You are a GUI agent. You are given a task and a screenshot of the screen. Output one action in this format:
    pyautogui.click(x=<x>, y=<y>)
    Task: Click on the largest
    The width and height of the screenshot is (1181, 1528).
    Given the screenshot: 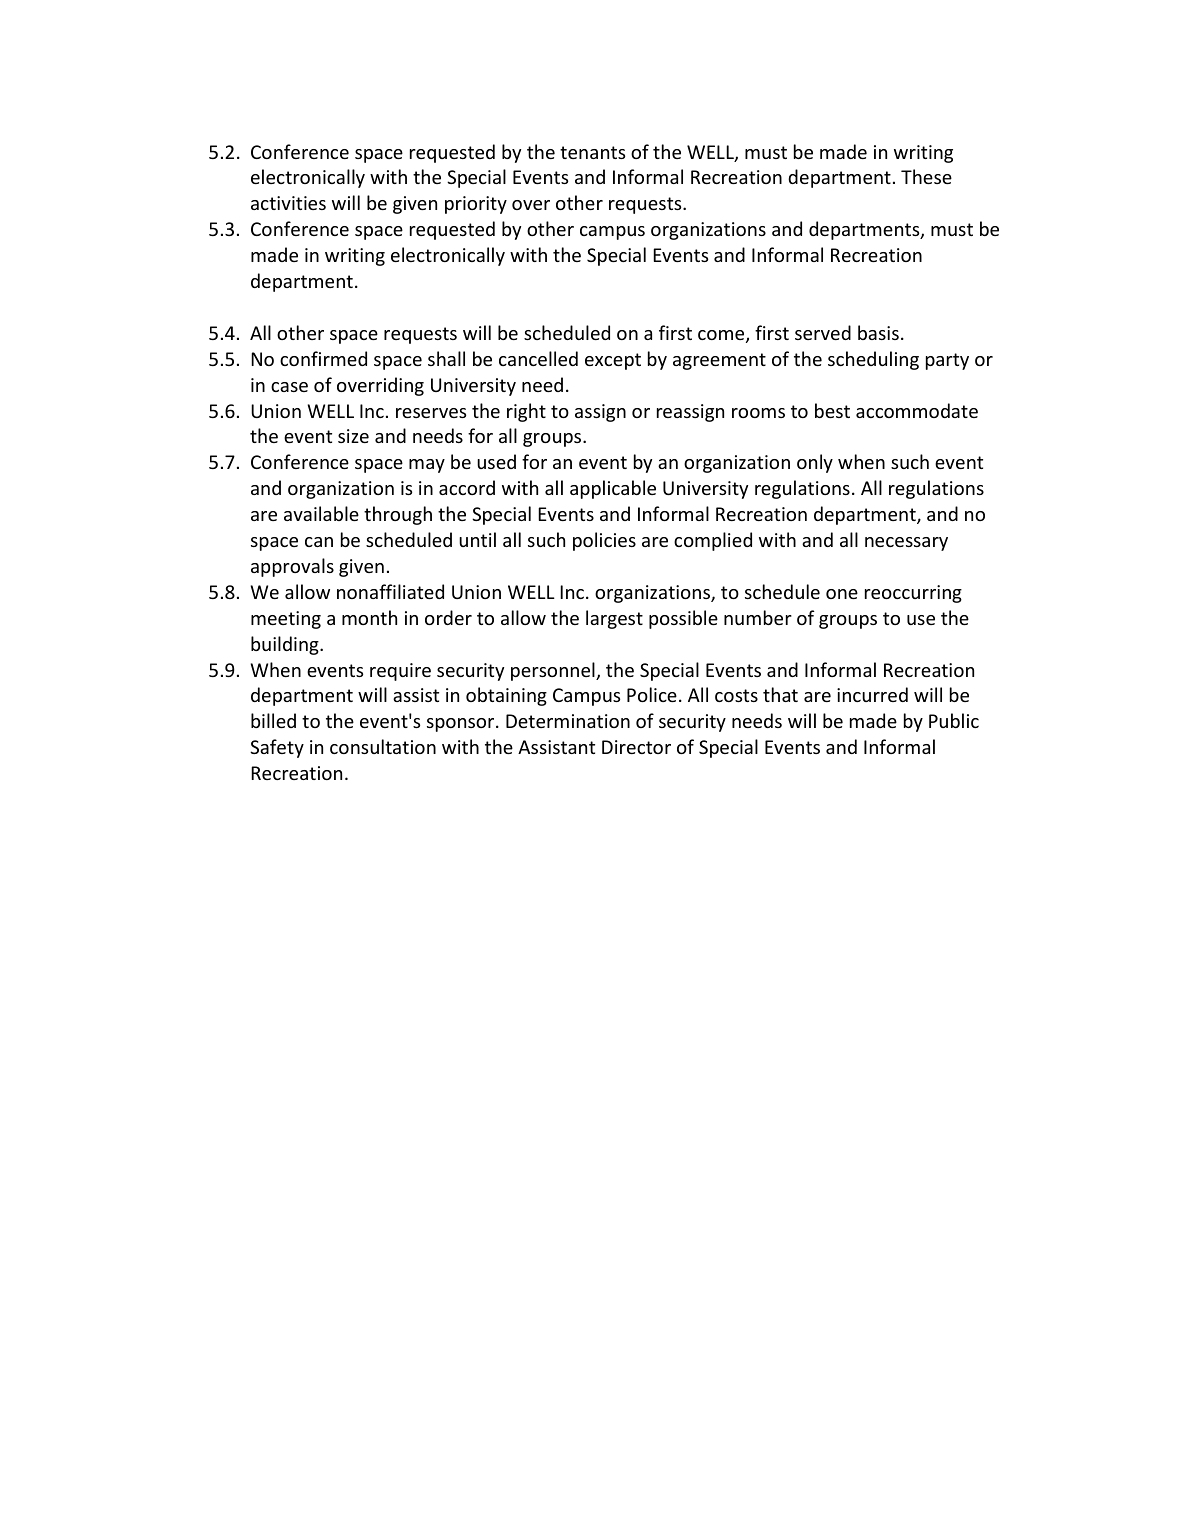 What is the action you would take?
    pyautogui.click(x=614, y=619)
